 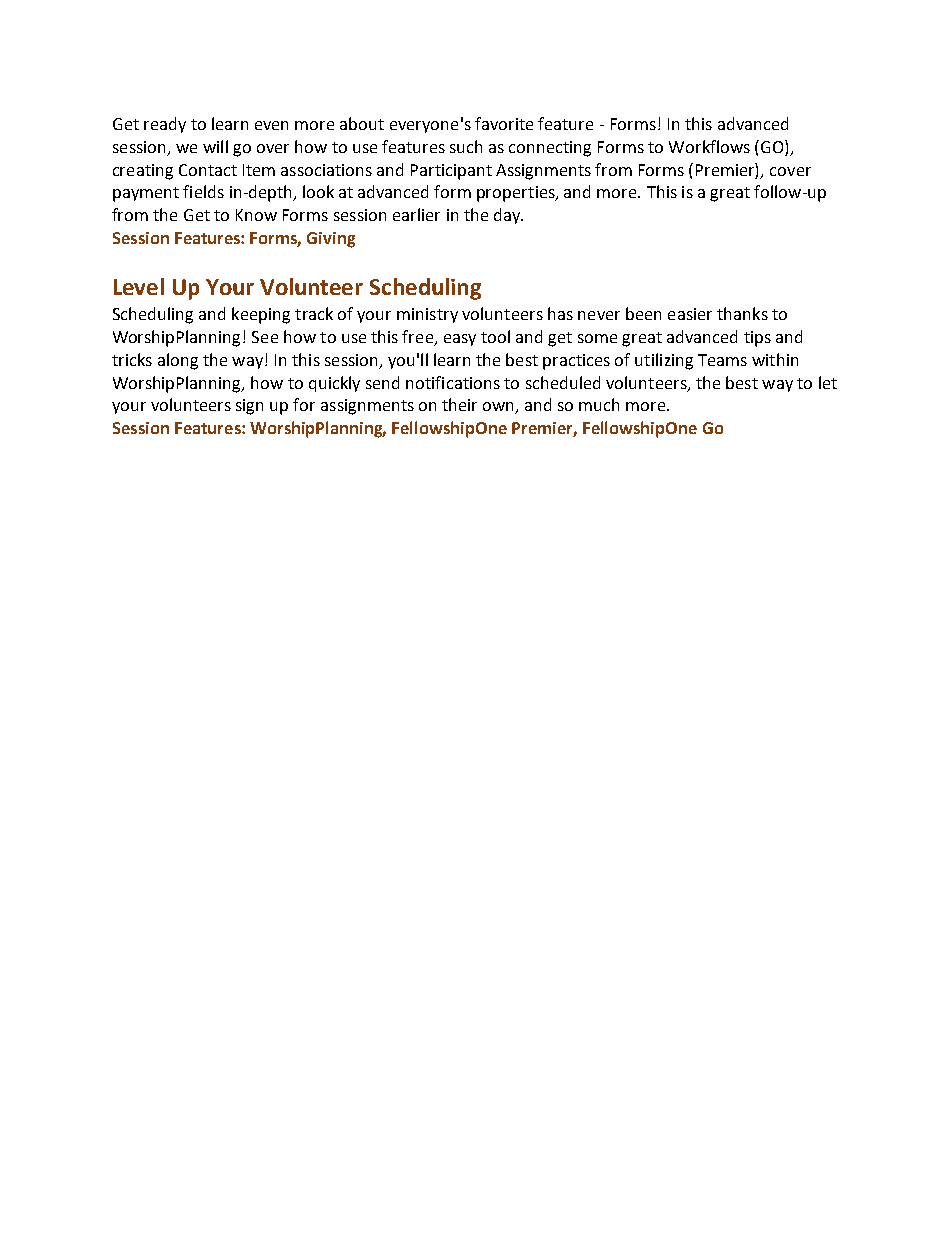 I want to click on ready, so click(x=165, y=125).
